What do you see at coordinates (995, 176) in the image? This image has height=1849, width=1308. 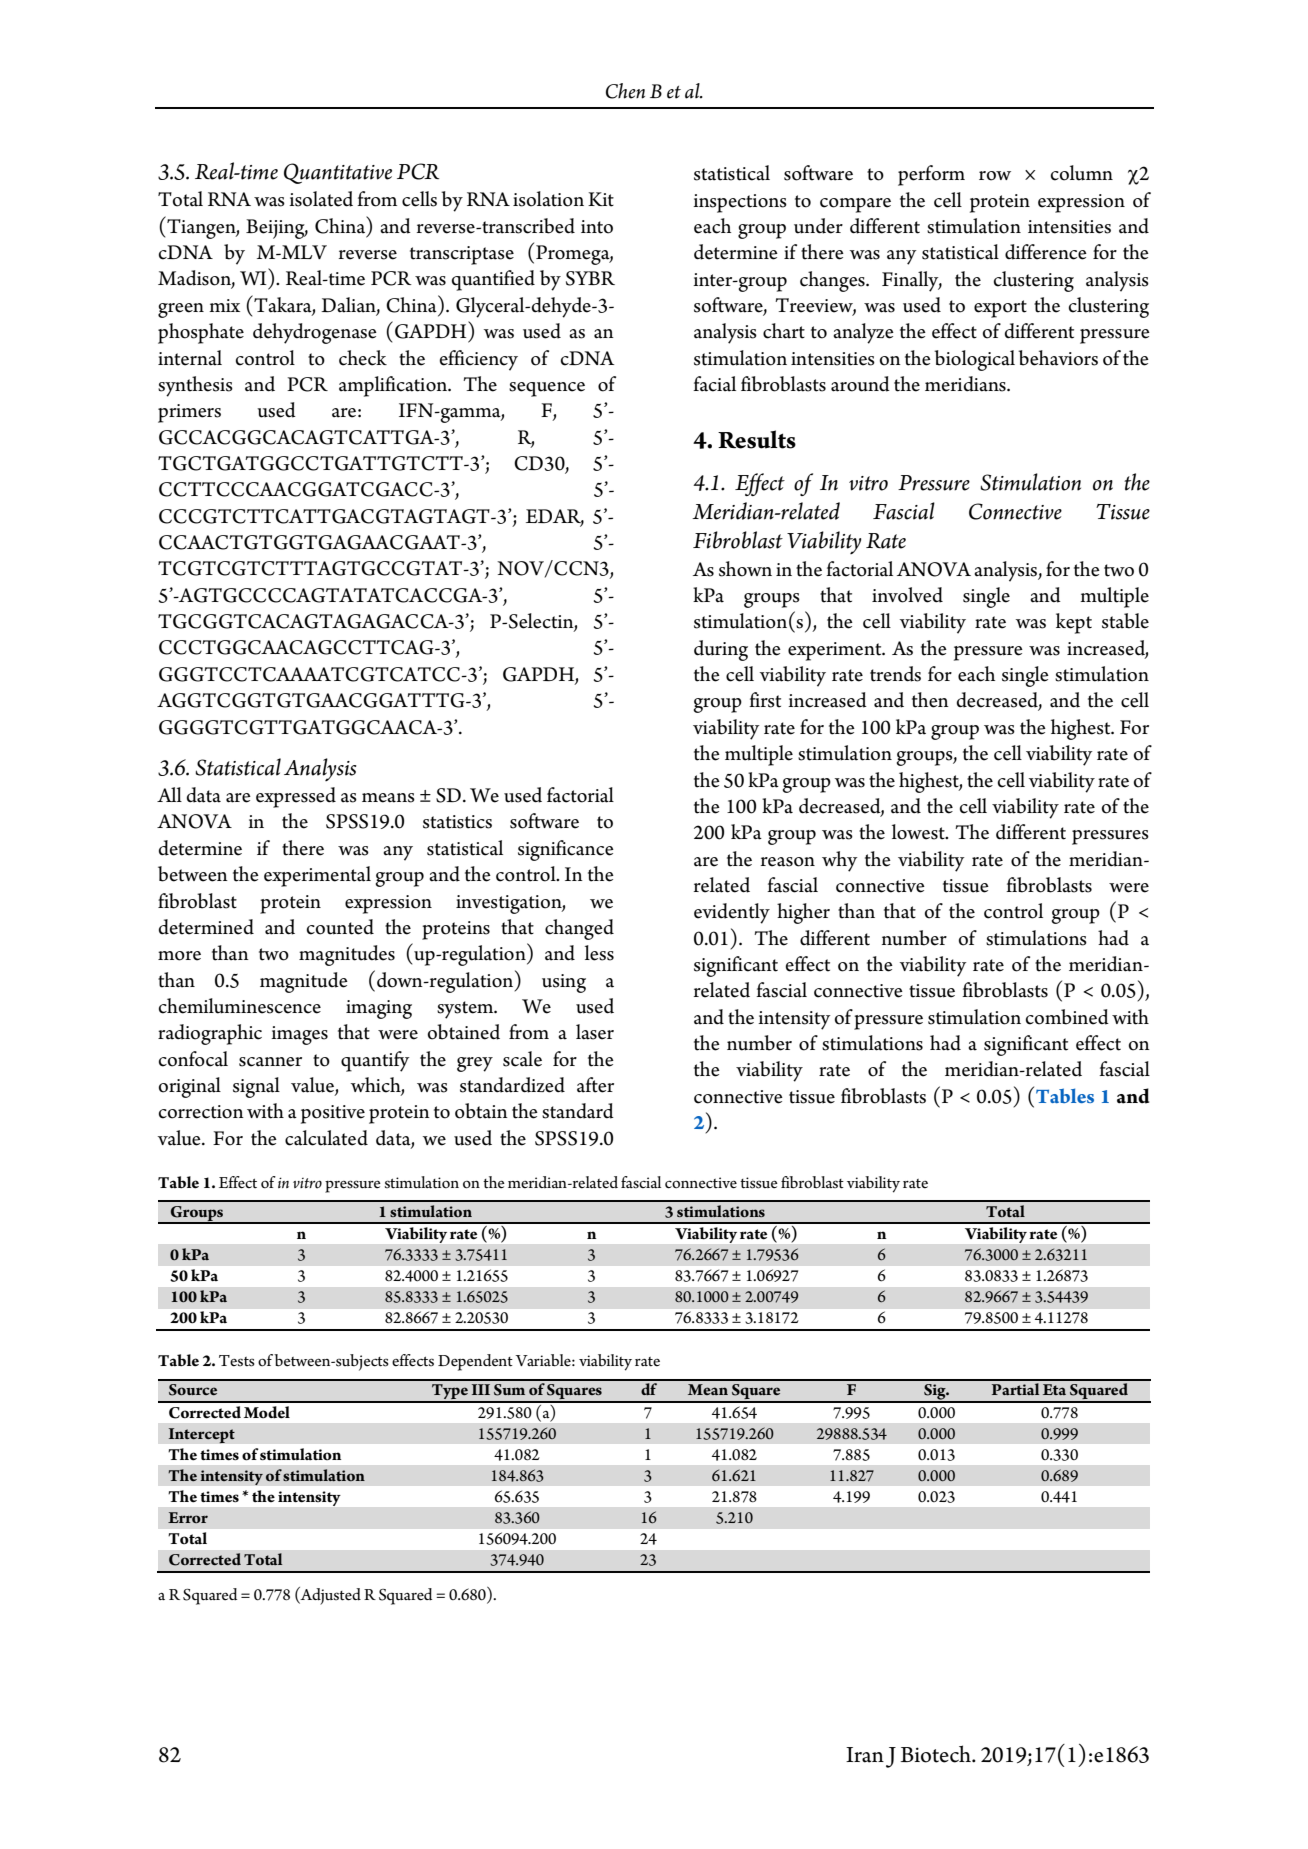 I see `row` at bounding box center [995, 176].
